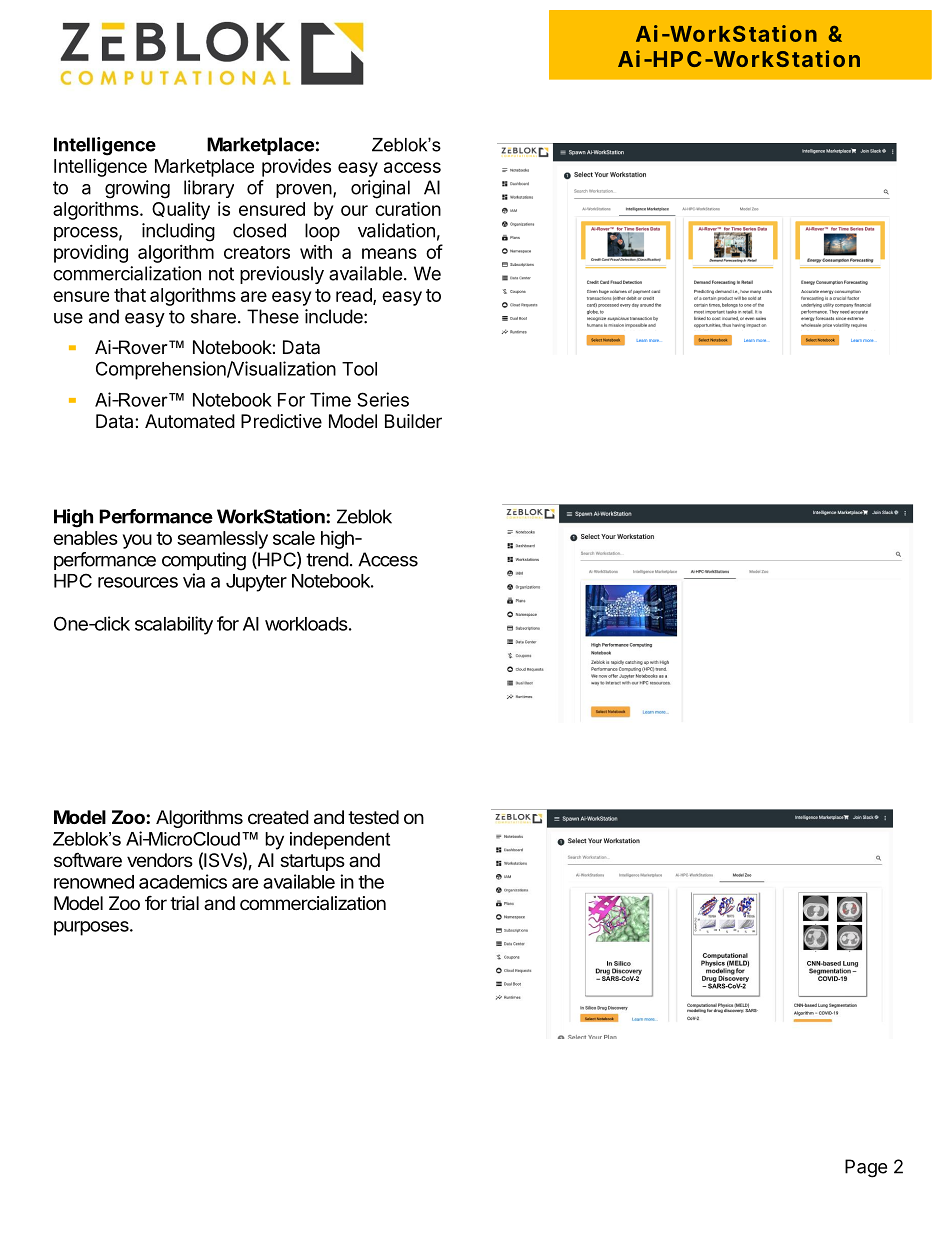  What do you see at coordinates (184, 903) in the page?
I see `trial` at bounding box center [184, 903].
